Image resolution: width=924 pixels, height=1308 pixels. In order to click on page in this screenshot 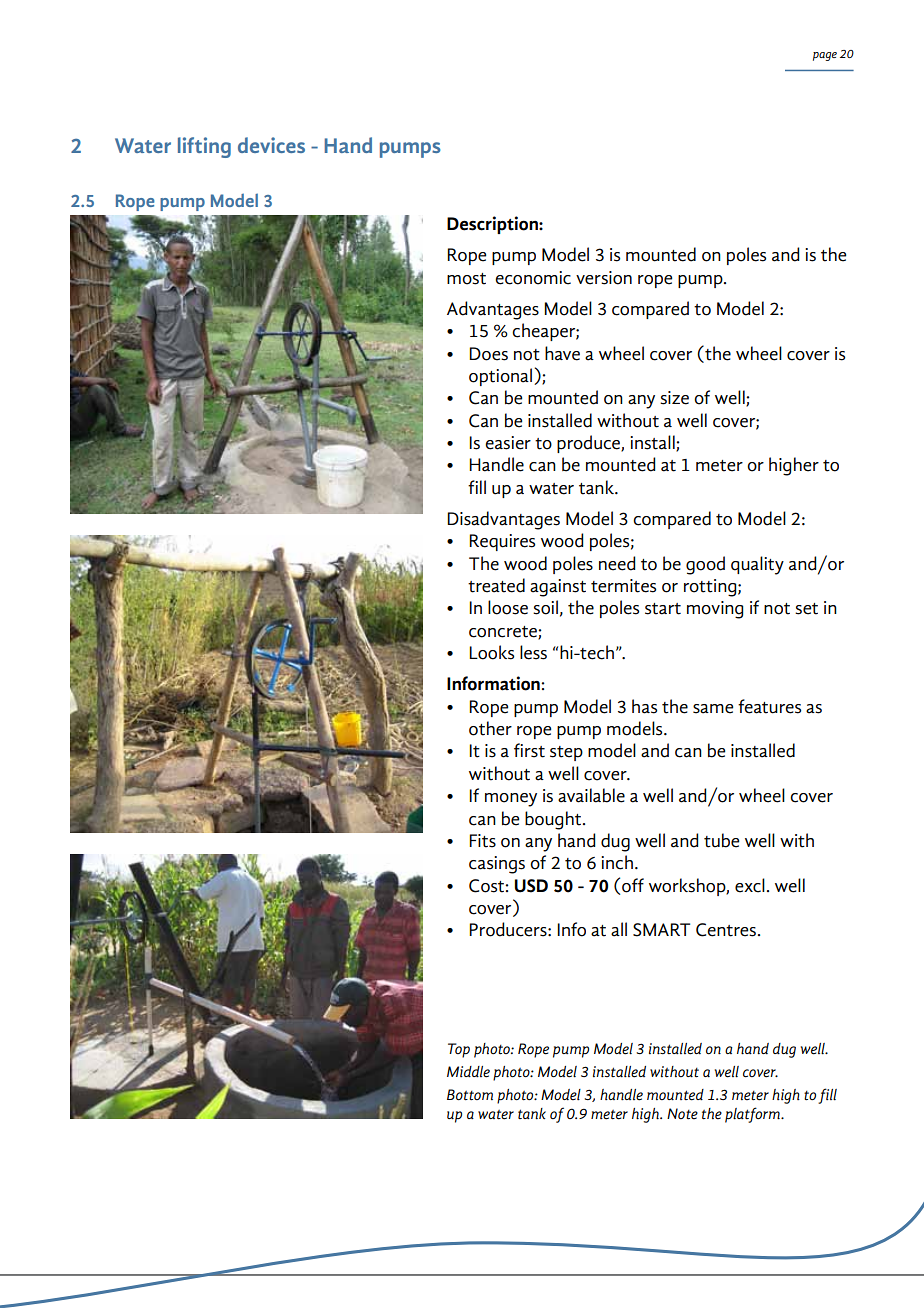, I will do `click(825, 56)`.
